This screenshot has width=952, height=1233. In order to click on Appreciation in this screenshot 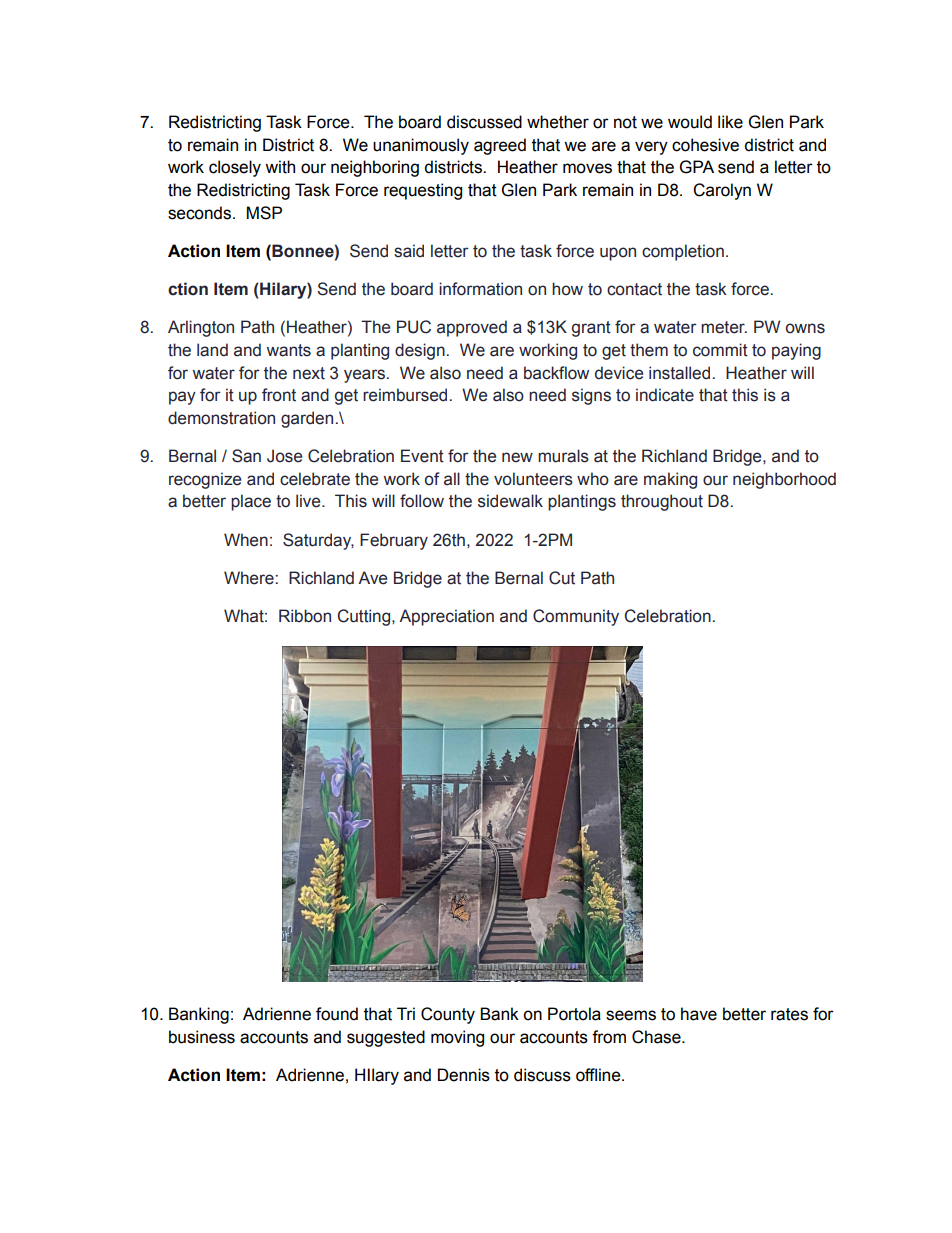, I will do `click(446, 617)`.
